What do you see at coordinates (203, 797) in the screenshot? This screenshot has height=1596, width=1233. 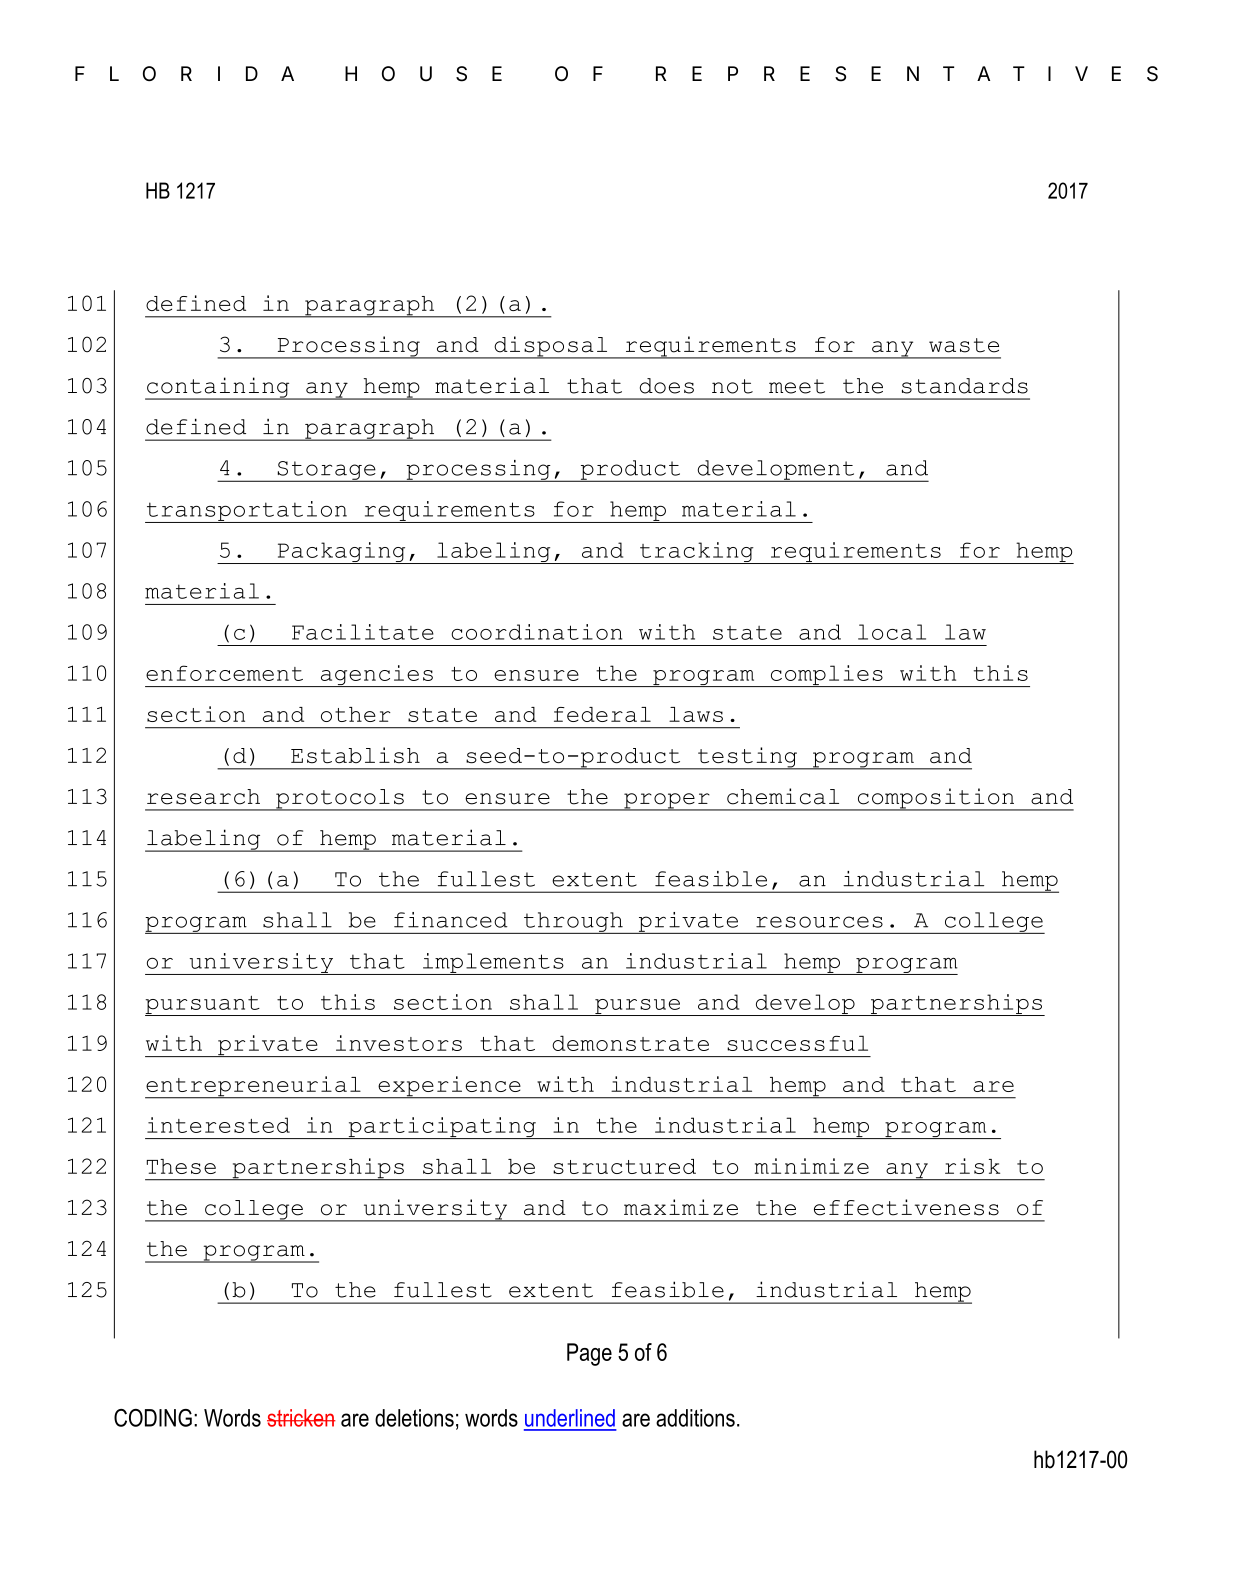 I see `research` at bounding box center [203, 797].
